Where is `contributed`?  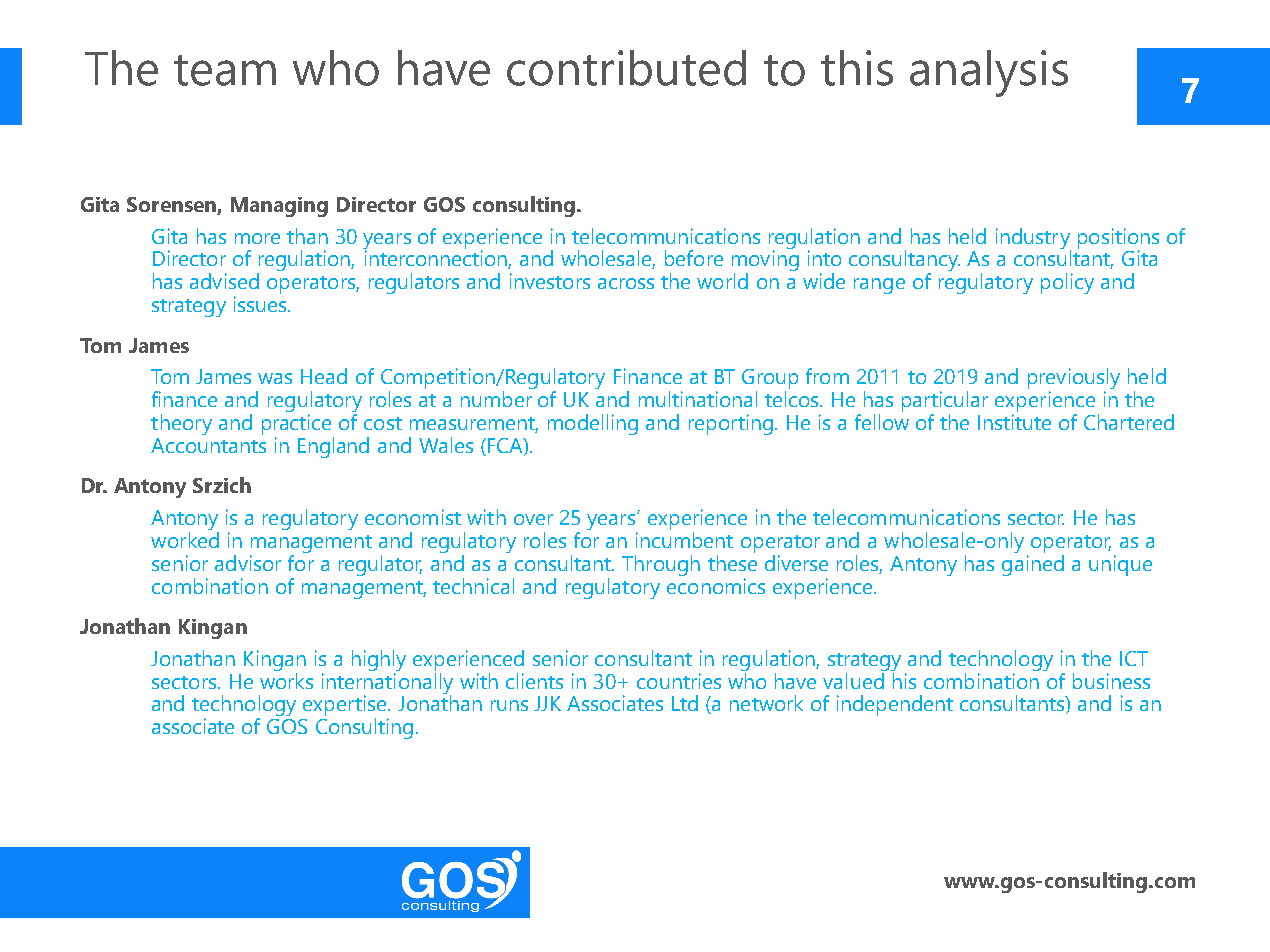 contributed is located at coordinates (626, 68).
